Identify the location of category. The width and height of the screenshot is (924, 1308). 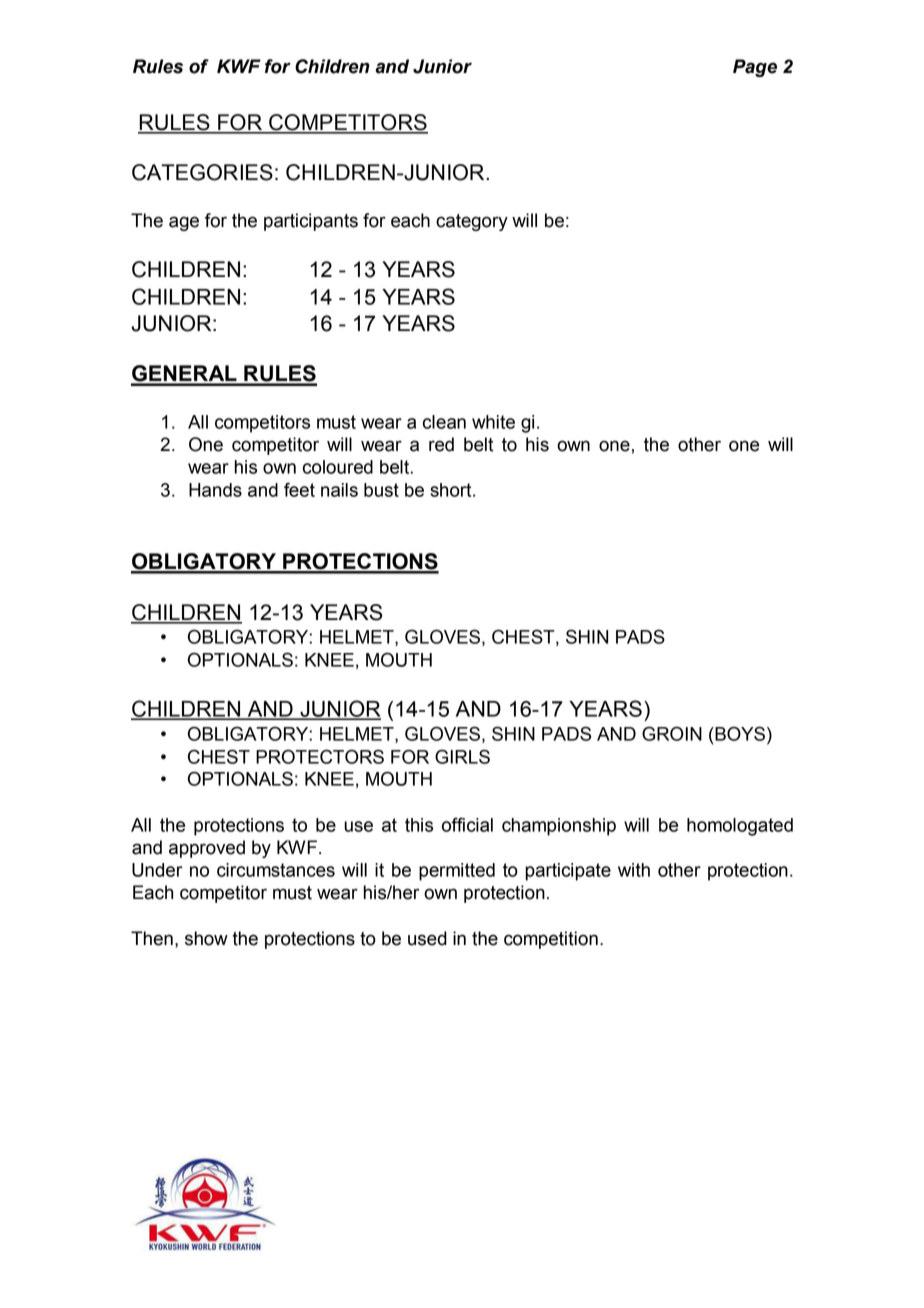
(472, 222).
